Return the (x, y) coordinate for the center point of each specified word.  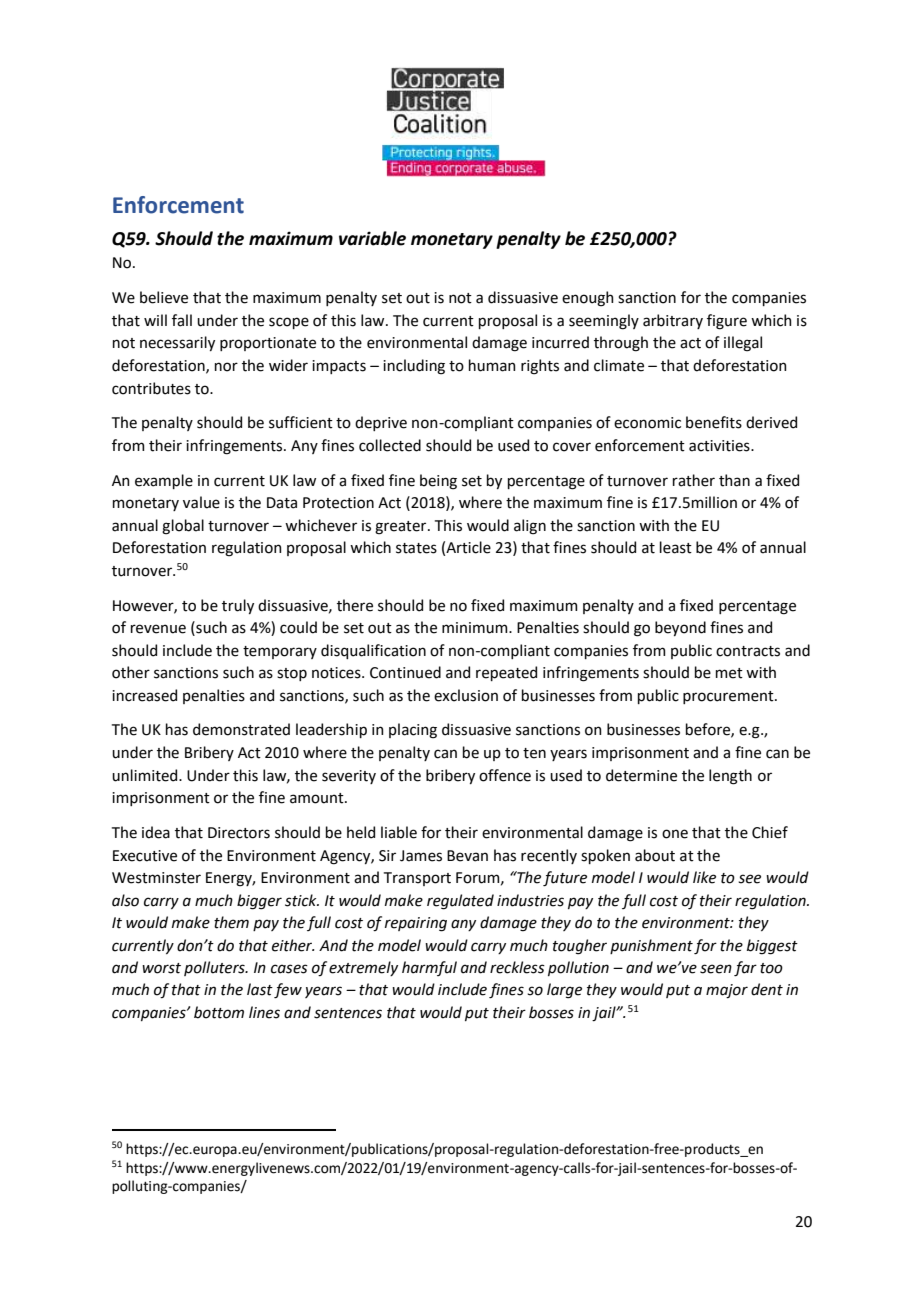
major (727, 991)
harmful (429, 968)
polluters (215, 968)
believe (164, 297)
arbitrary (673, 321)
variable (372, 238)
